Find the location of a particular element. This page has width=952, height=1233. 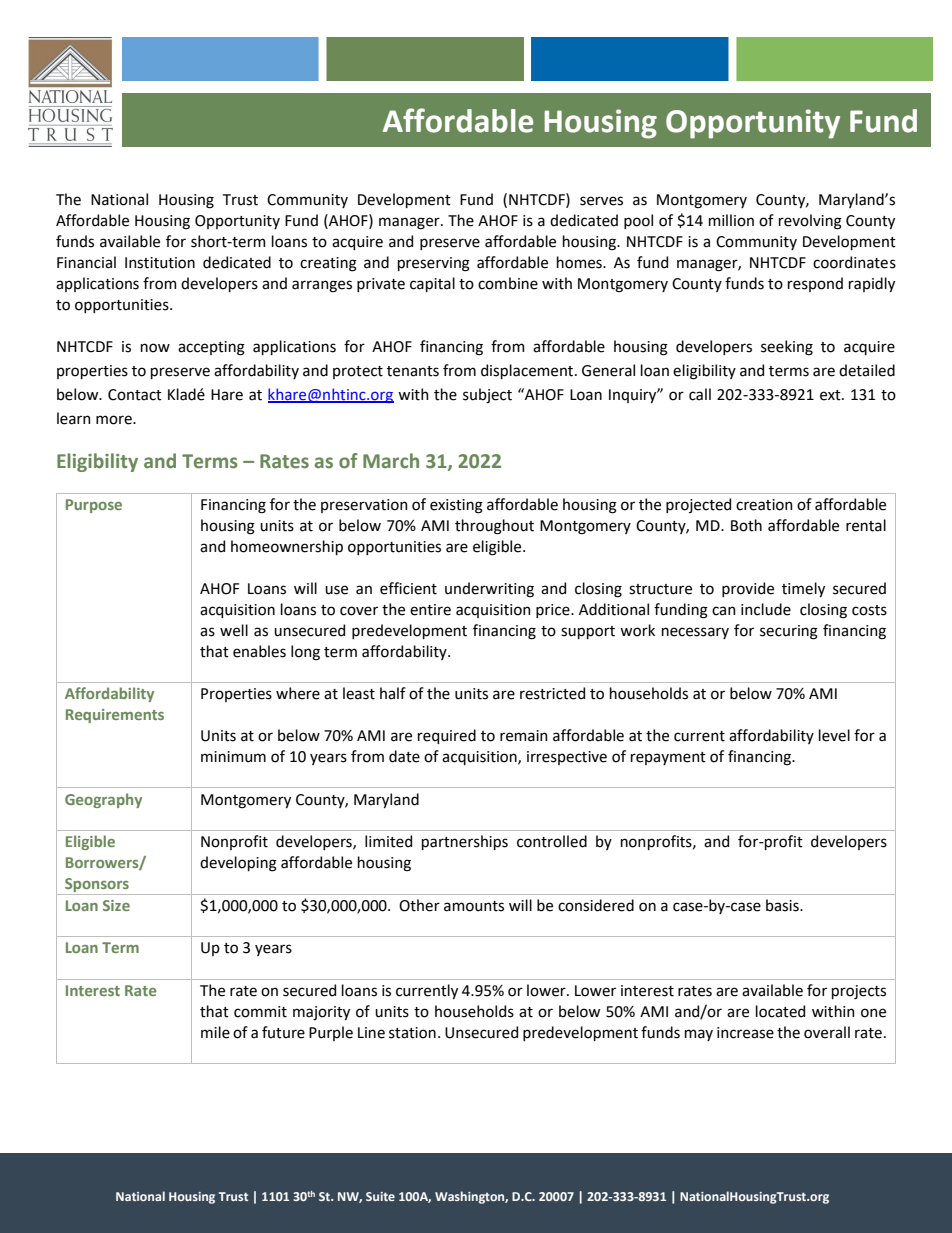

Institution is located at coordinates (160, 263).
